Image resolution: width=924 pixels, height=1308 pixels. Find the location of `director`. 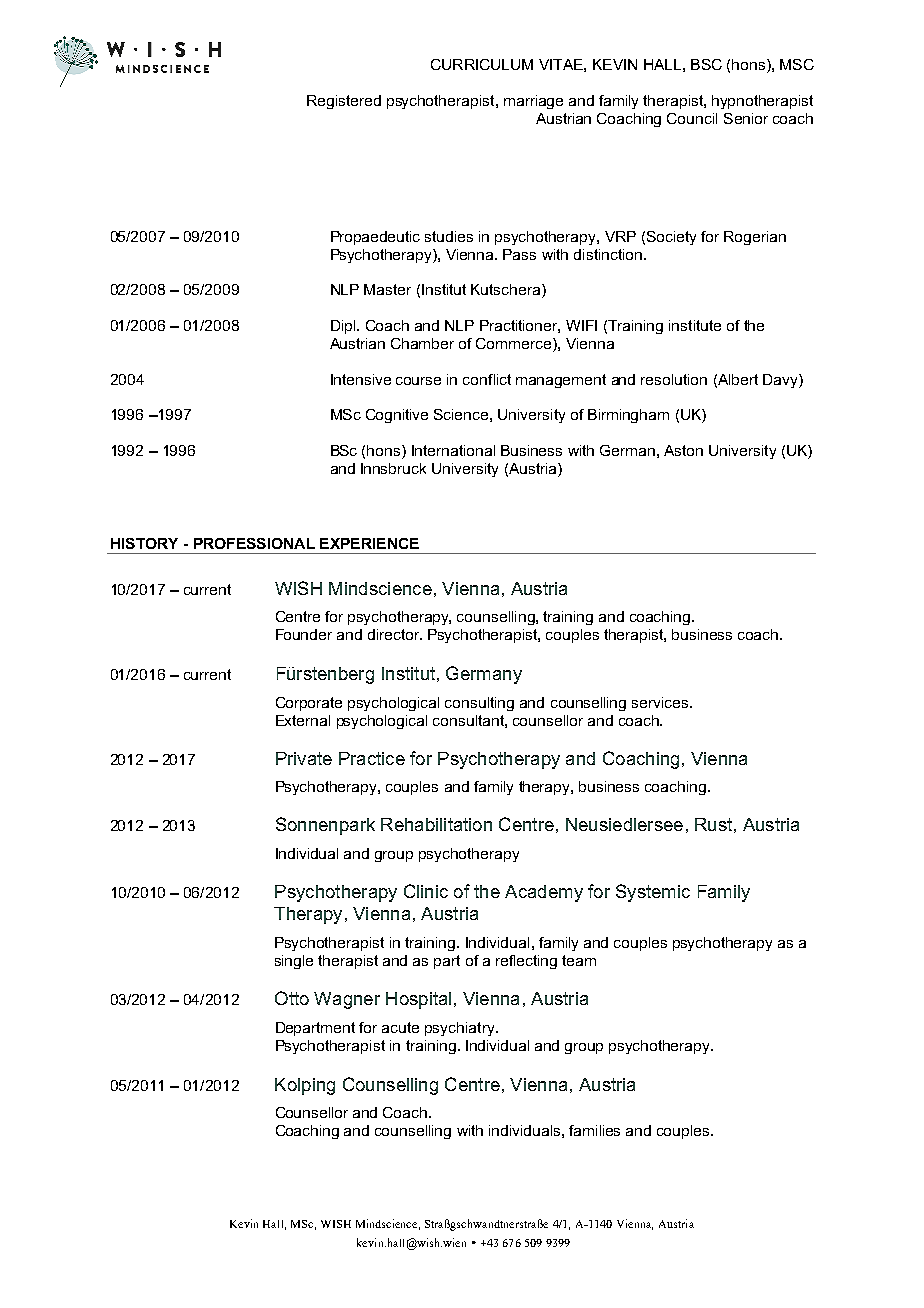

director is located at coordinates (394, 634).
